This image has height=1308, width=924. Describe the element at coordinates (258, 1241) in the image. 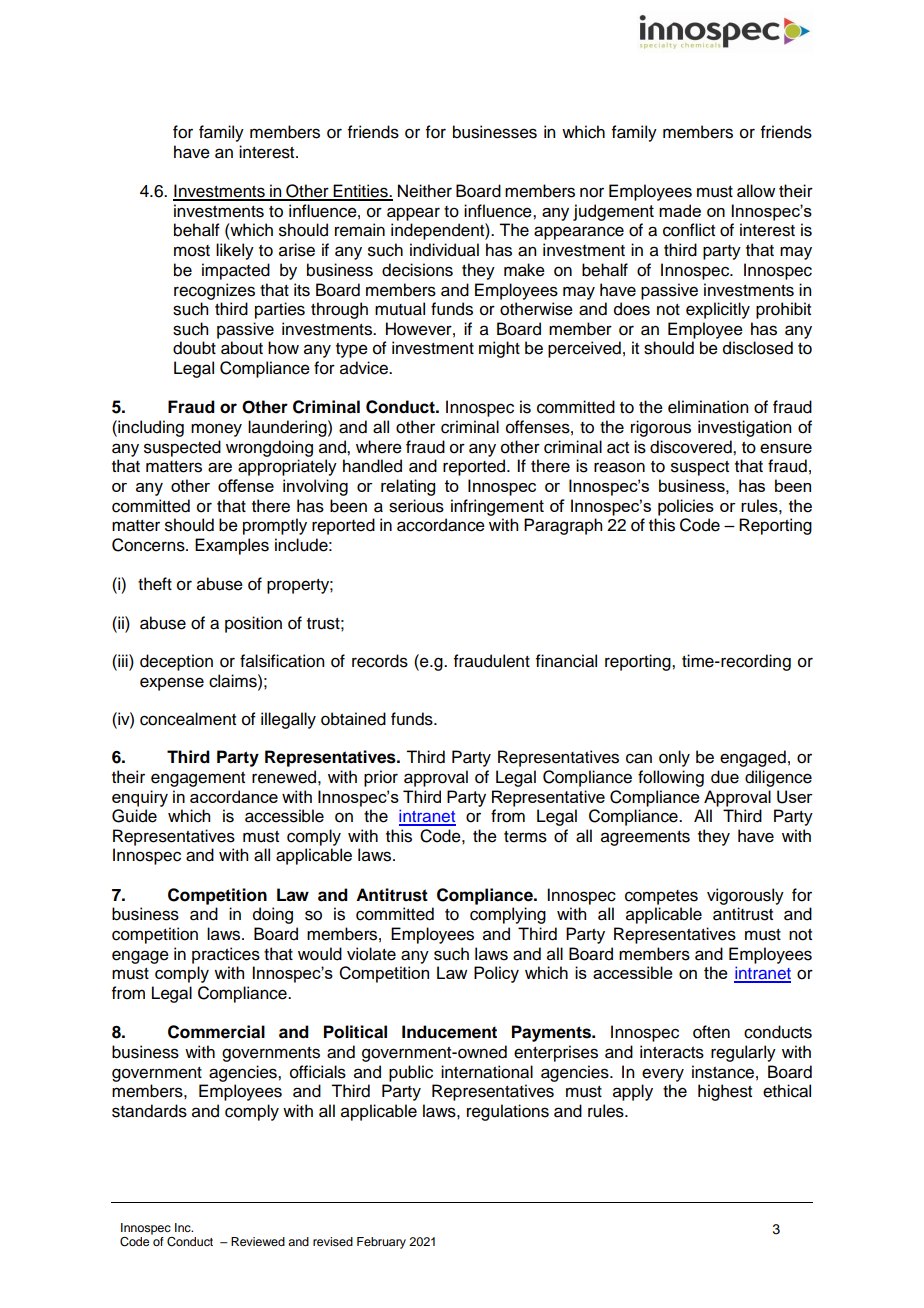

I see `Reviewed` at that location.
